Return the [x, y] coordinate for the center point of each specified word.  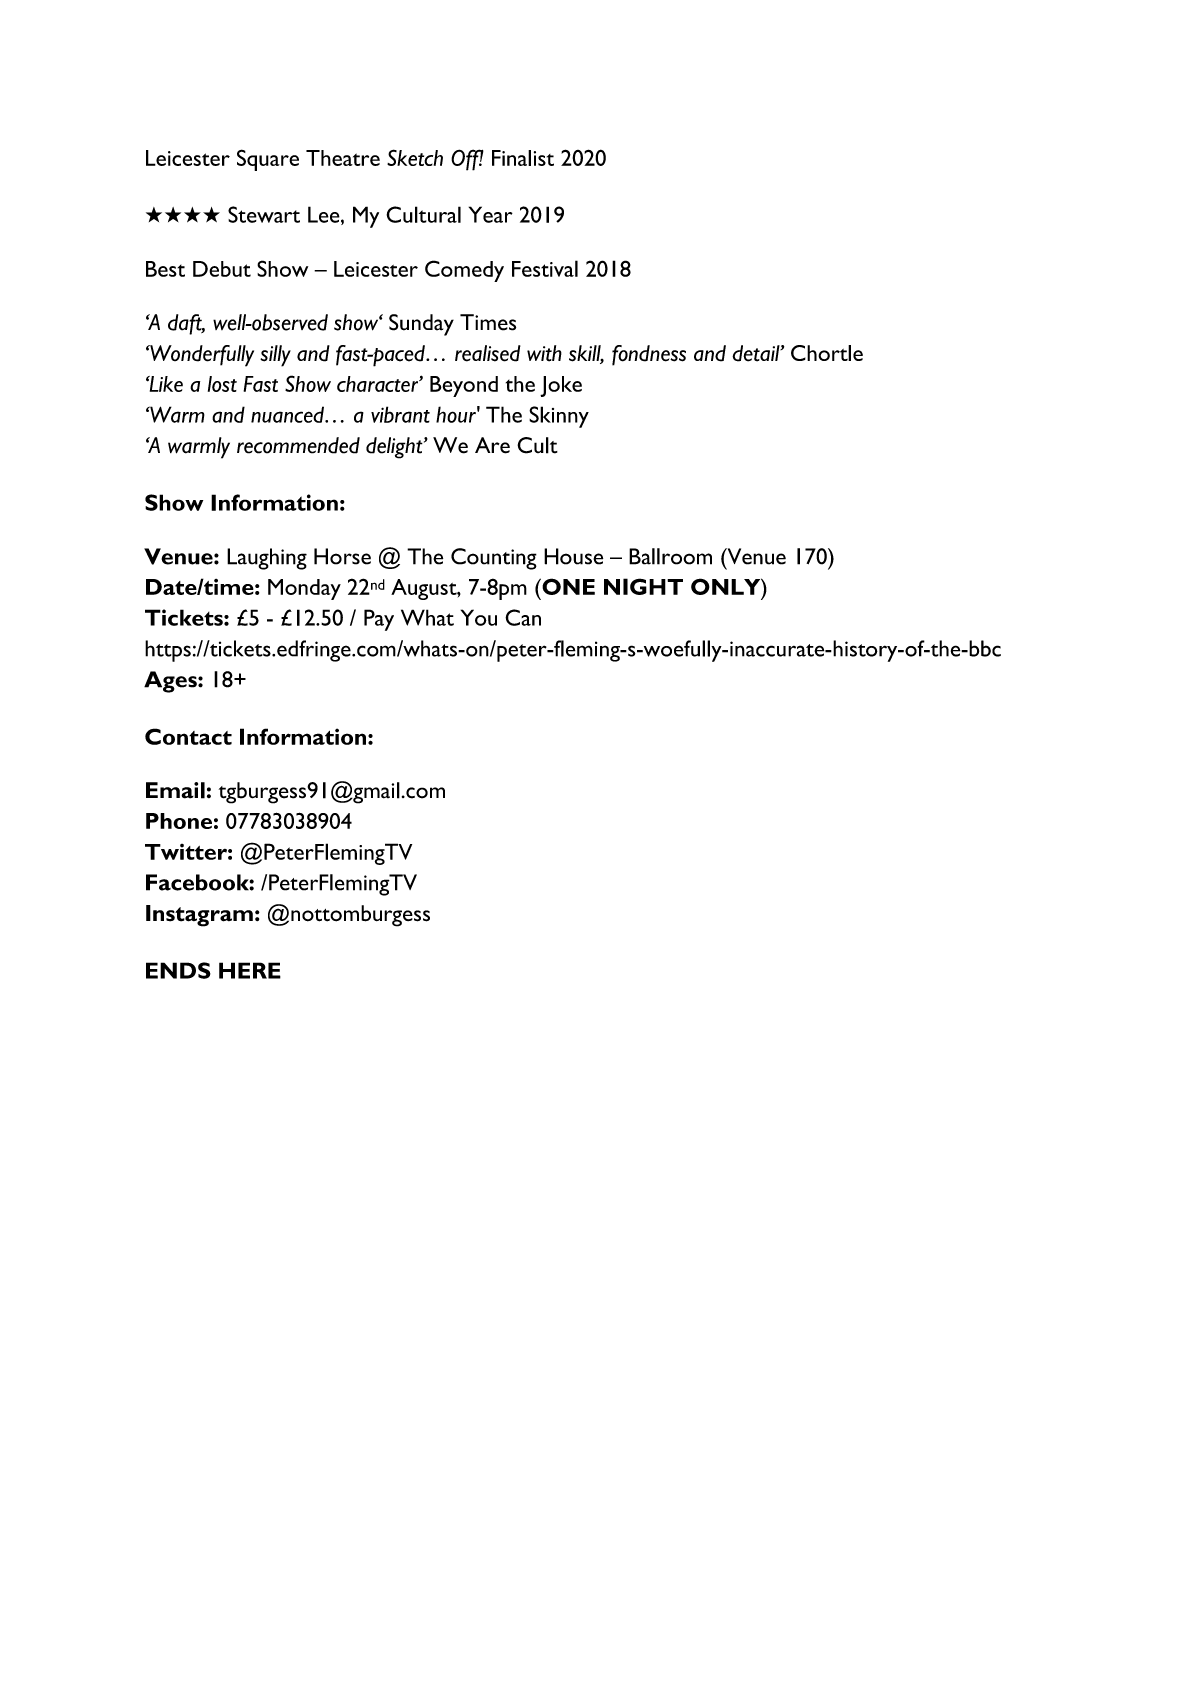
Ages [171, 682]
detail [757, 353]
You [479, 617]
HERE [250, 970]
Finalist [523, 158]
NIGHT [643, 586]
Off [467, 160]
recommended [298, 445]
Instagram [199, 916]
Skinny [559, 417]
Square [268, 160]
